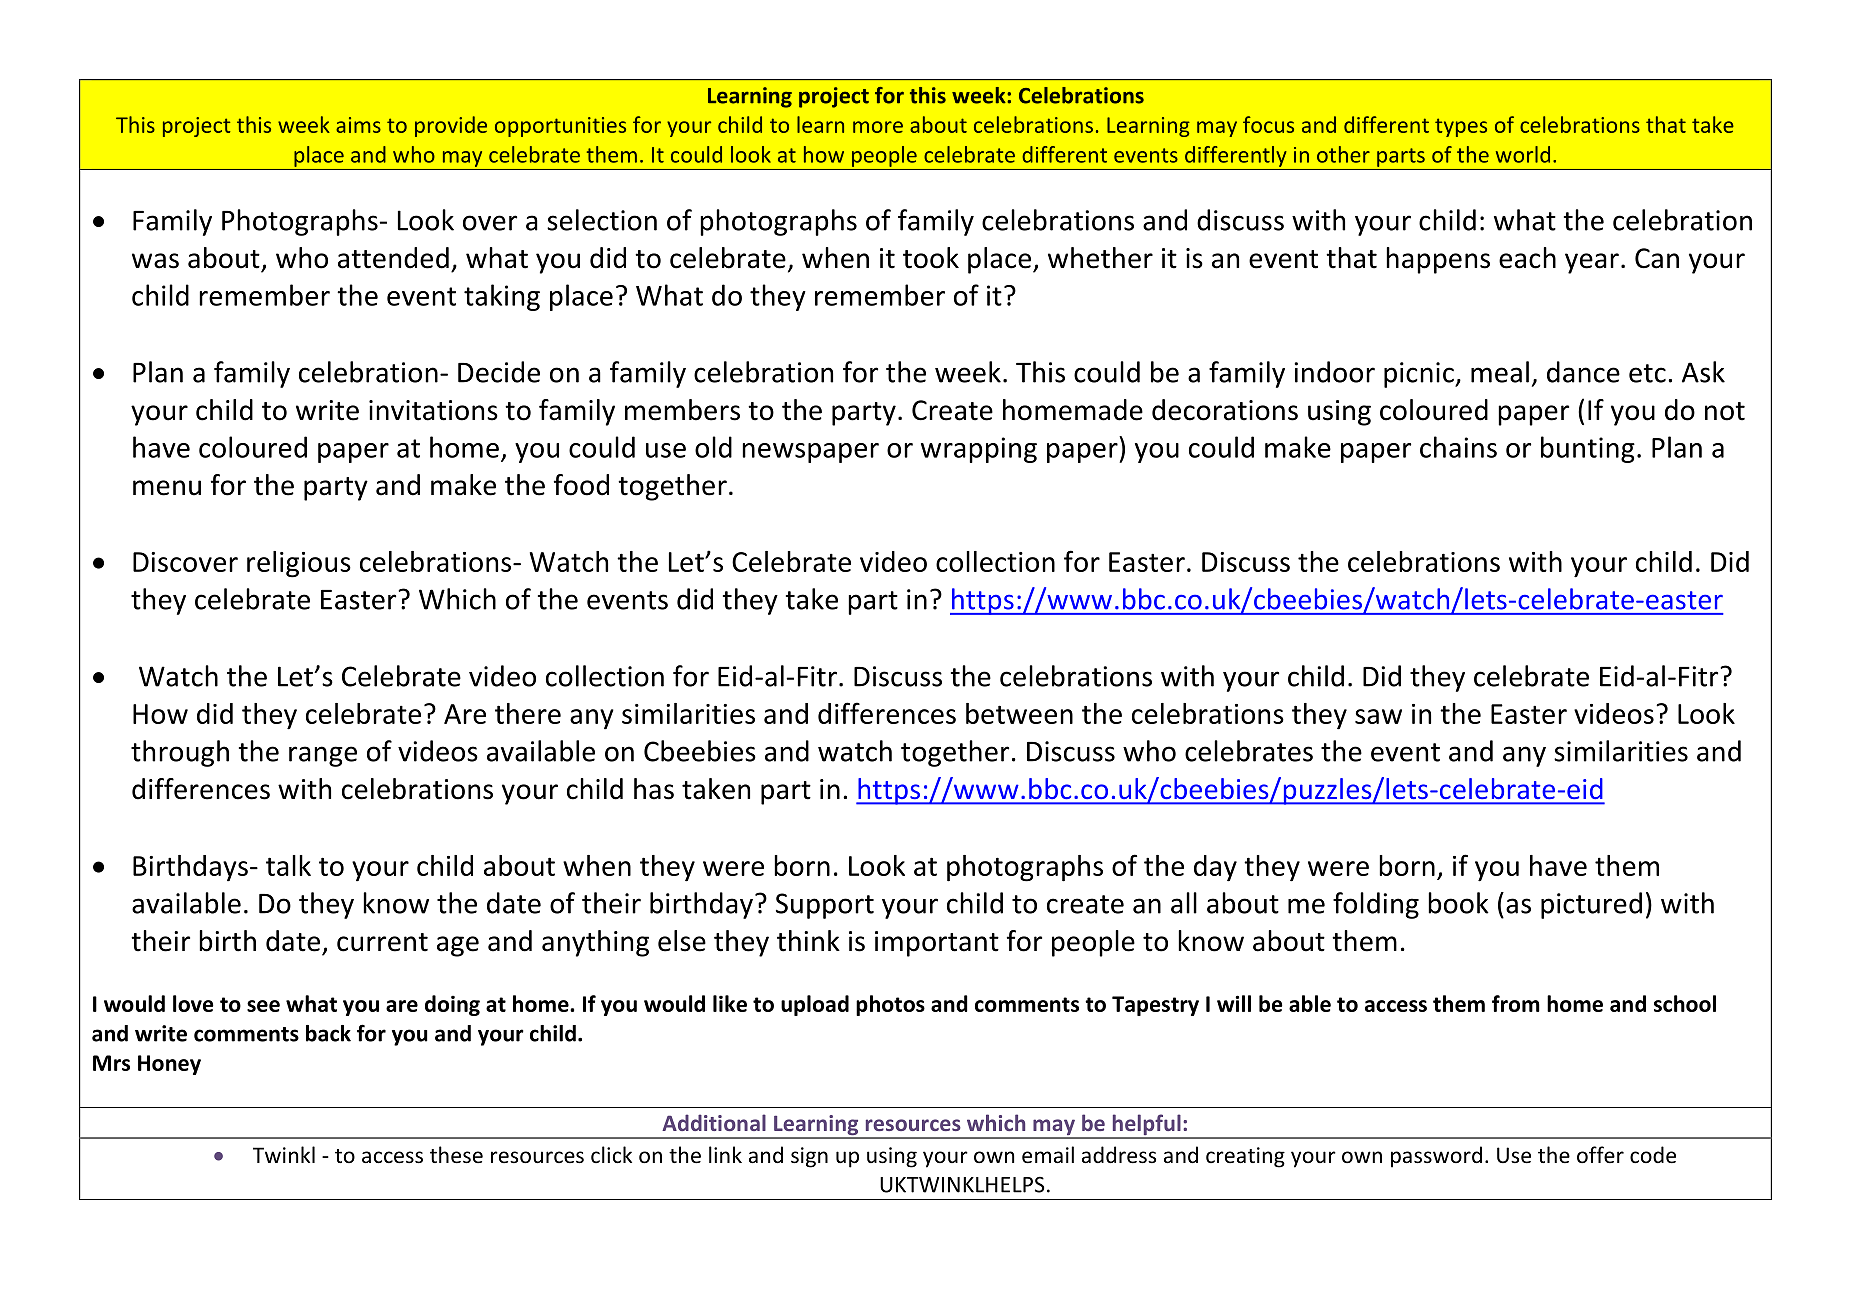 This screenshot has height=1309, width=1851. Describe the element at coordinates (456, 1155) in the screenshot. I see `these` at that location.
